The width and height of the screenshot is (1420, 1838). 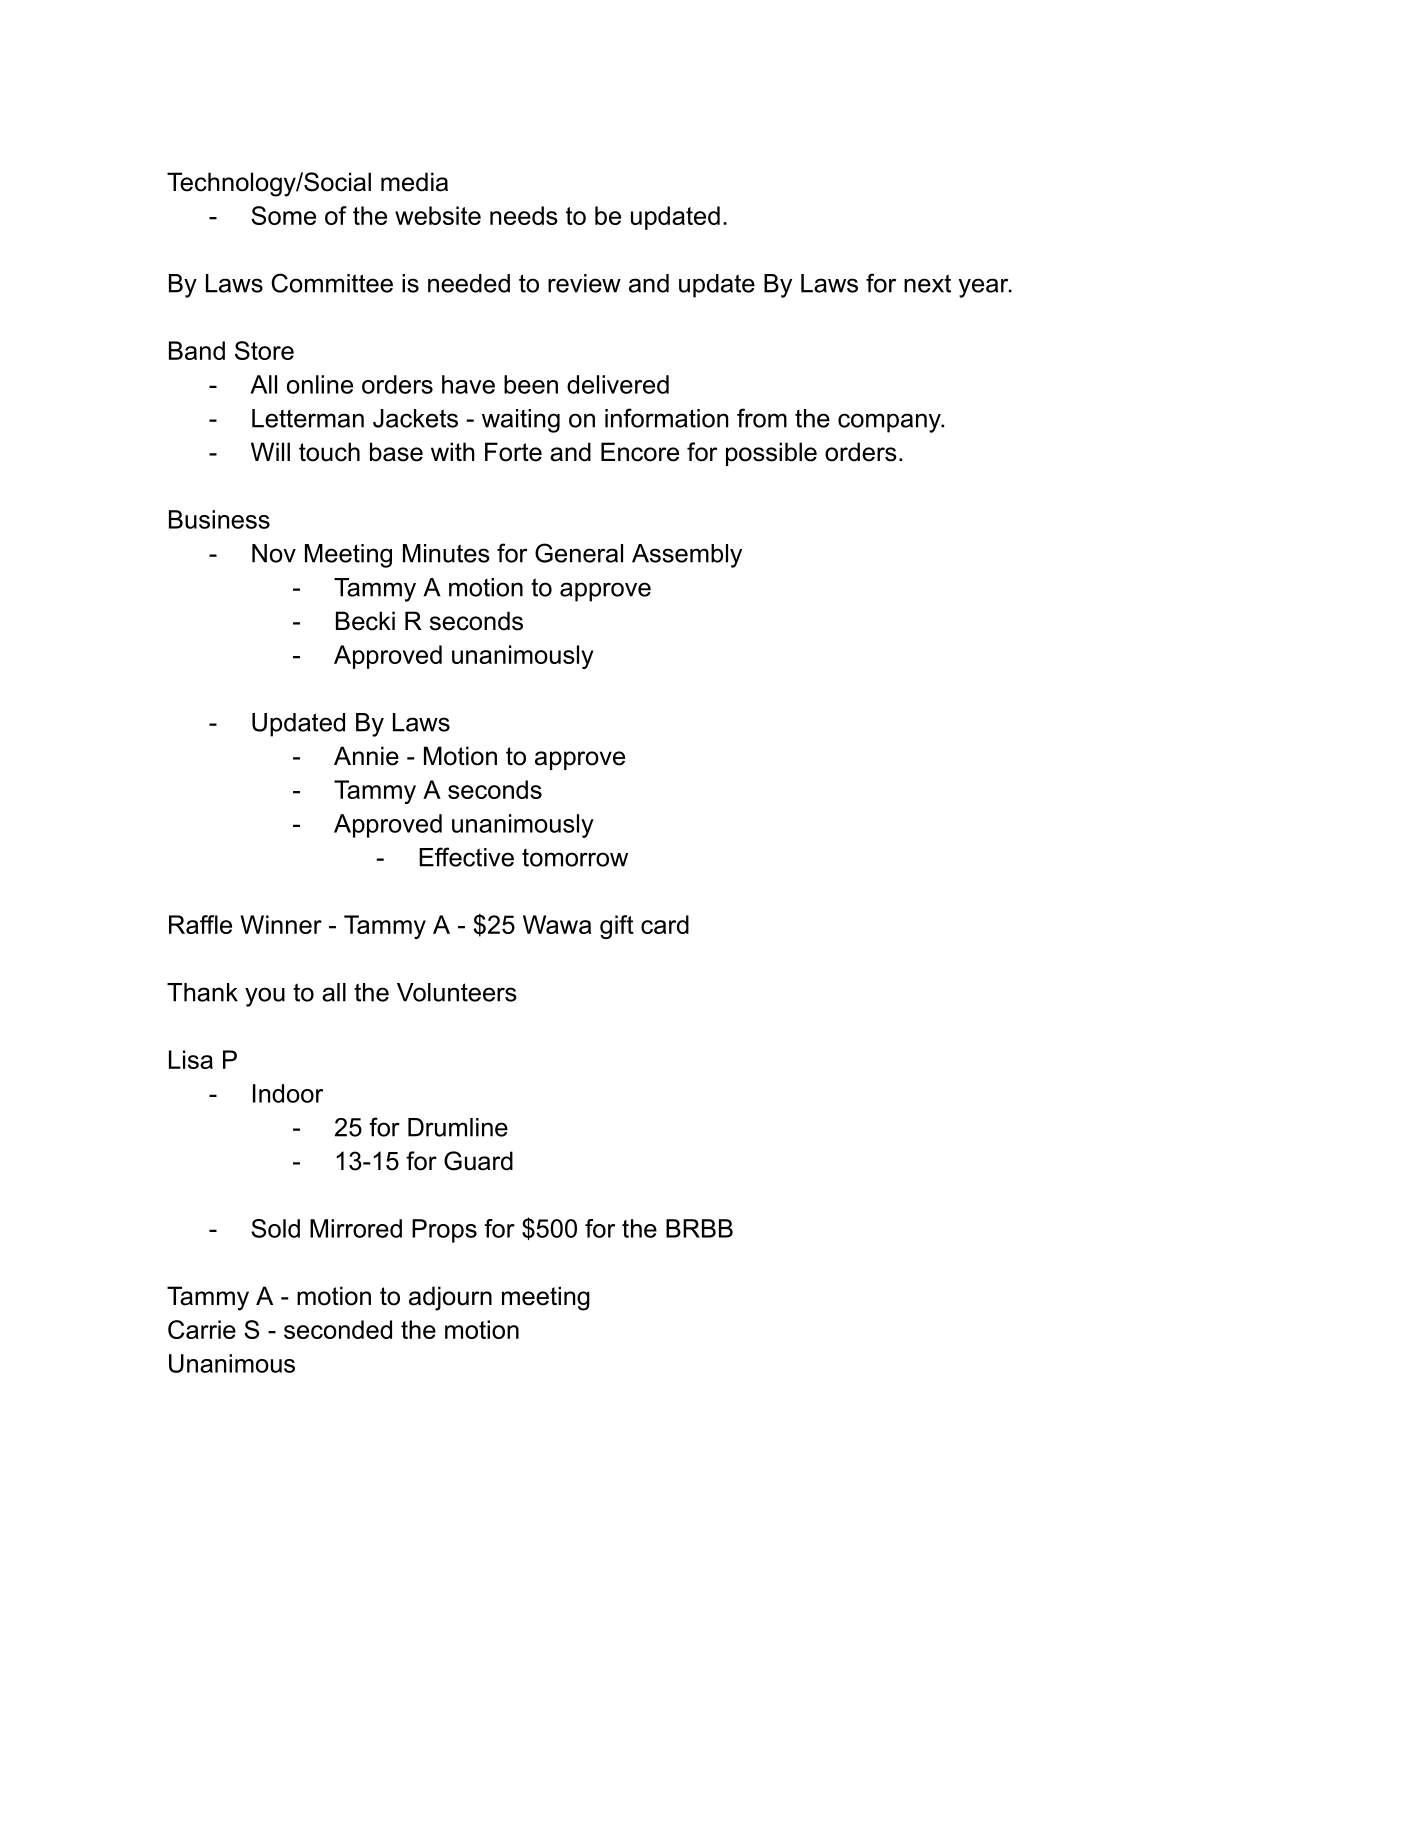 I want to click on Wawa, so click(x=557, y=924).
